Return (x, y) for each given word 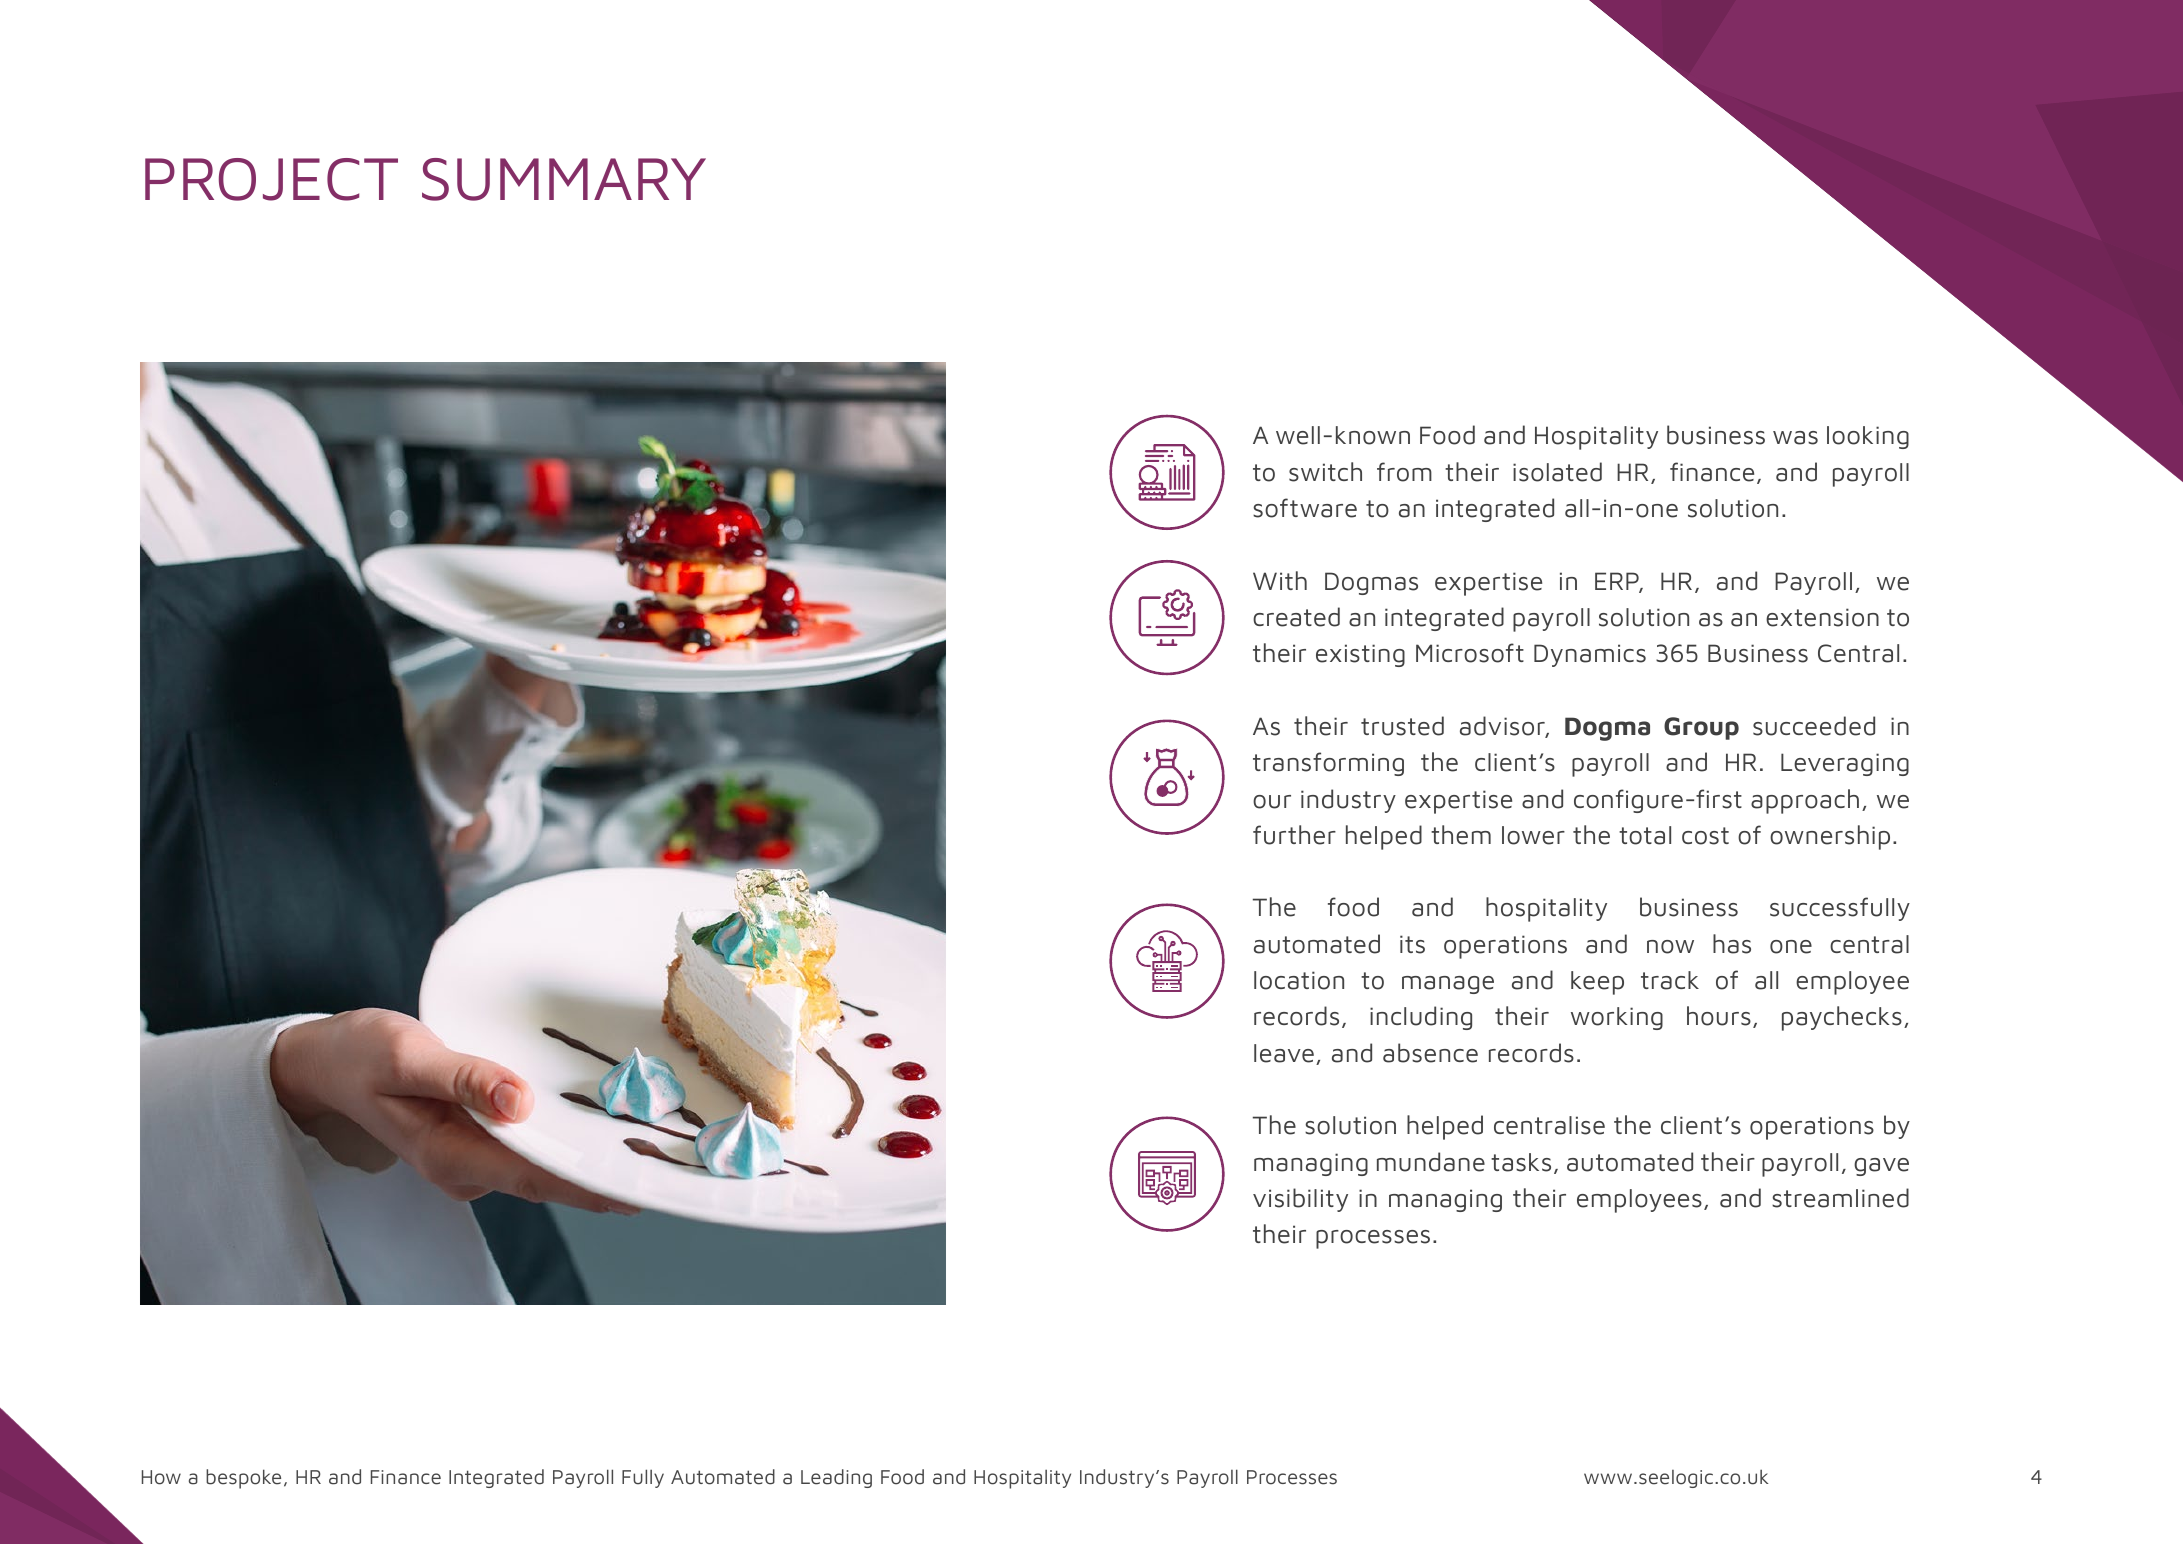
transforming (1328, 764)
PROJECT (271, 179)
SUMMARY (564, 179)
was (1795, 438)
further (1294, 835)
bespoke (243, 1479)
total (1645, 835)
